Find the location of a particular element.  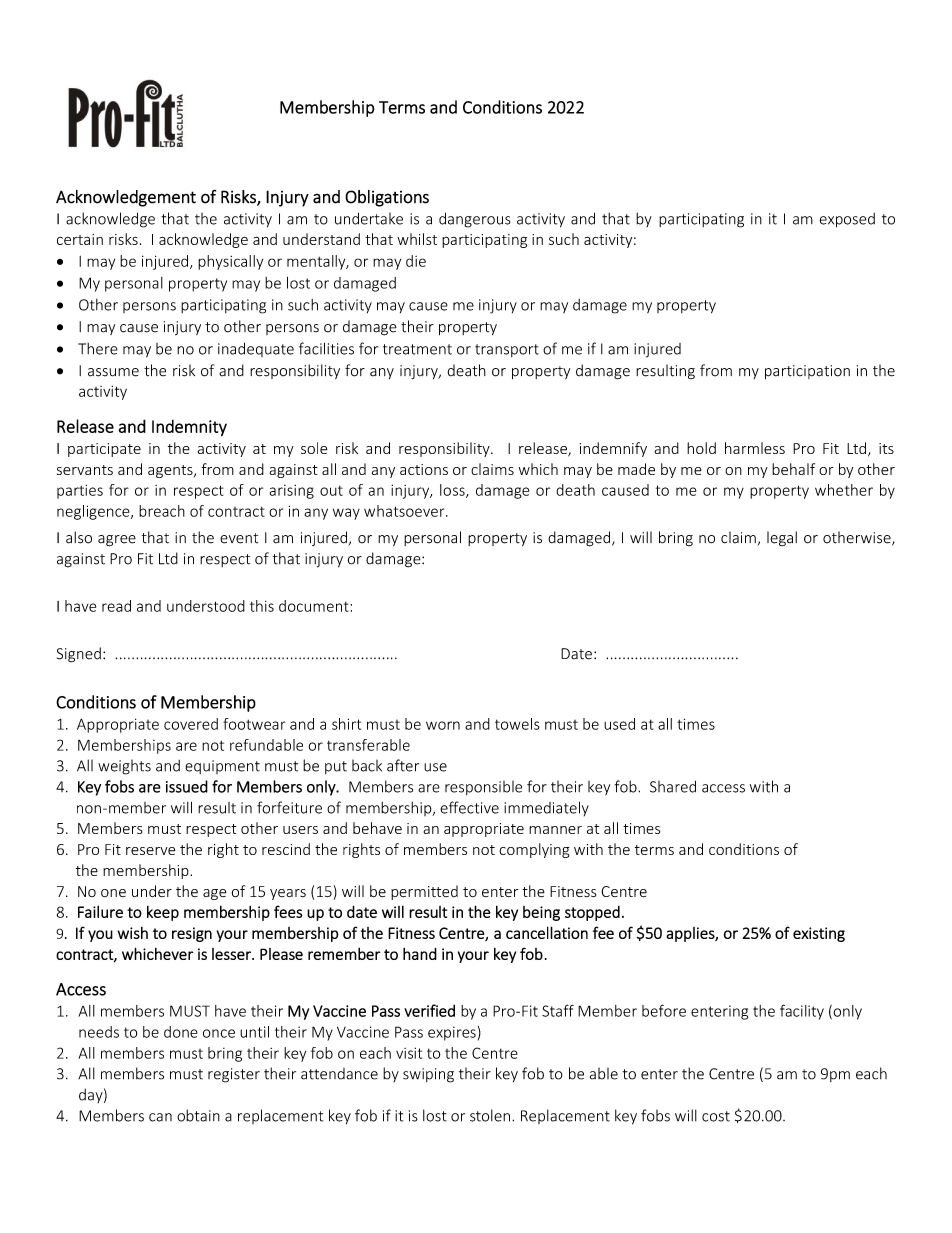

cost is located at coordinates (716, 1116).
